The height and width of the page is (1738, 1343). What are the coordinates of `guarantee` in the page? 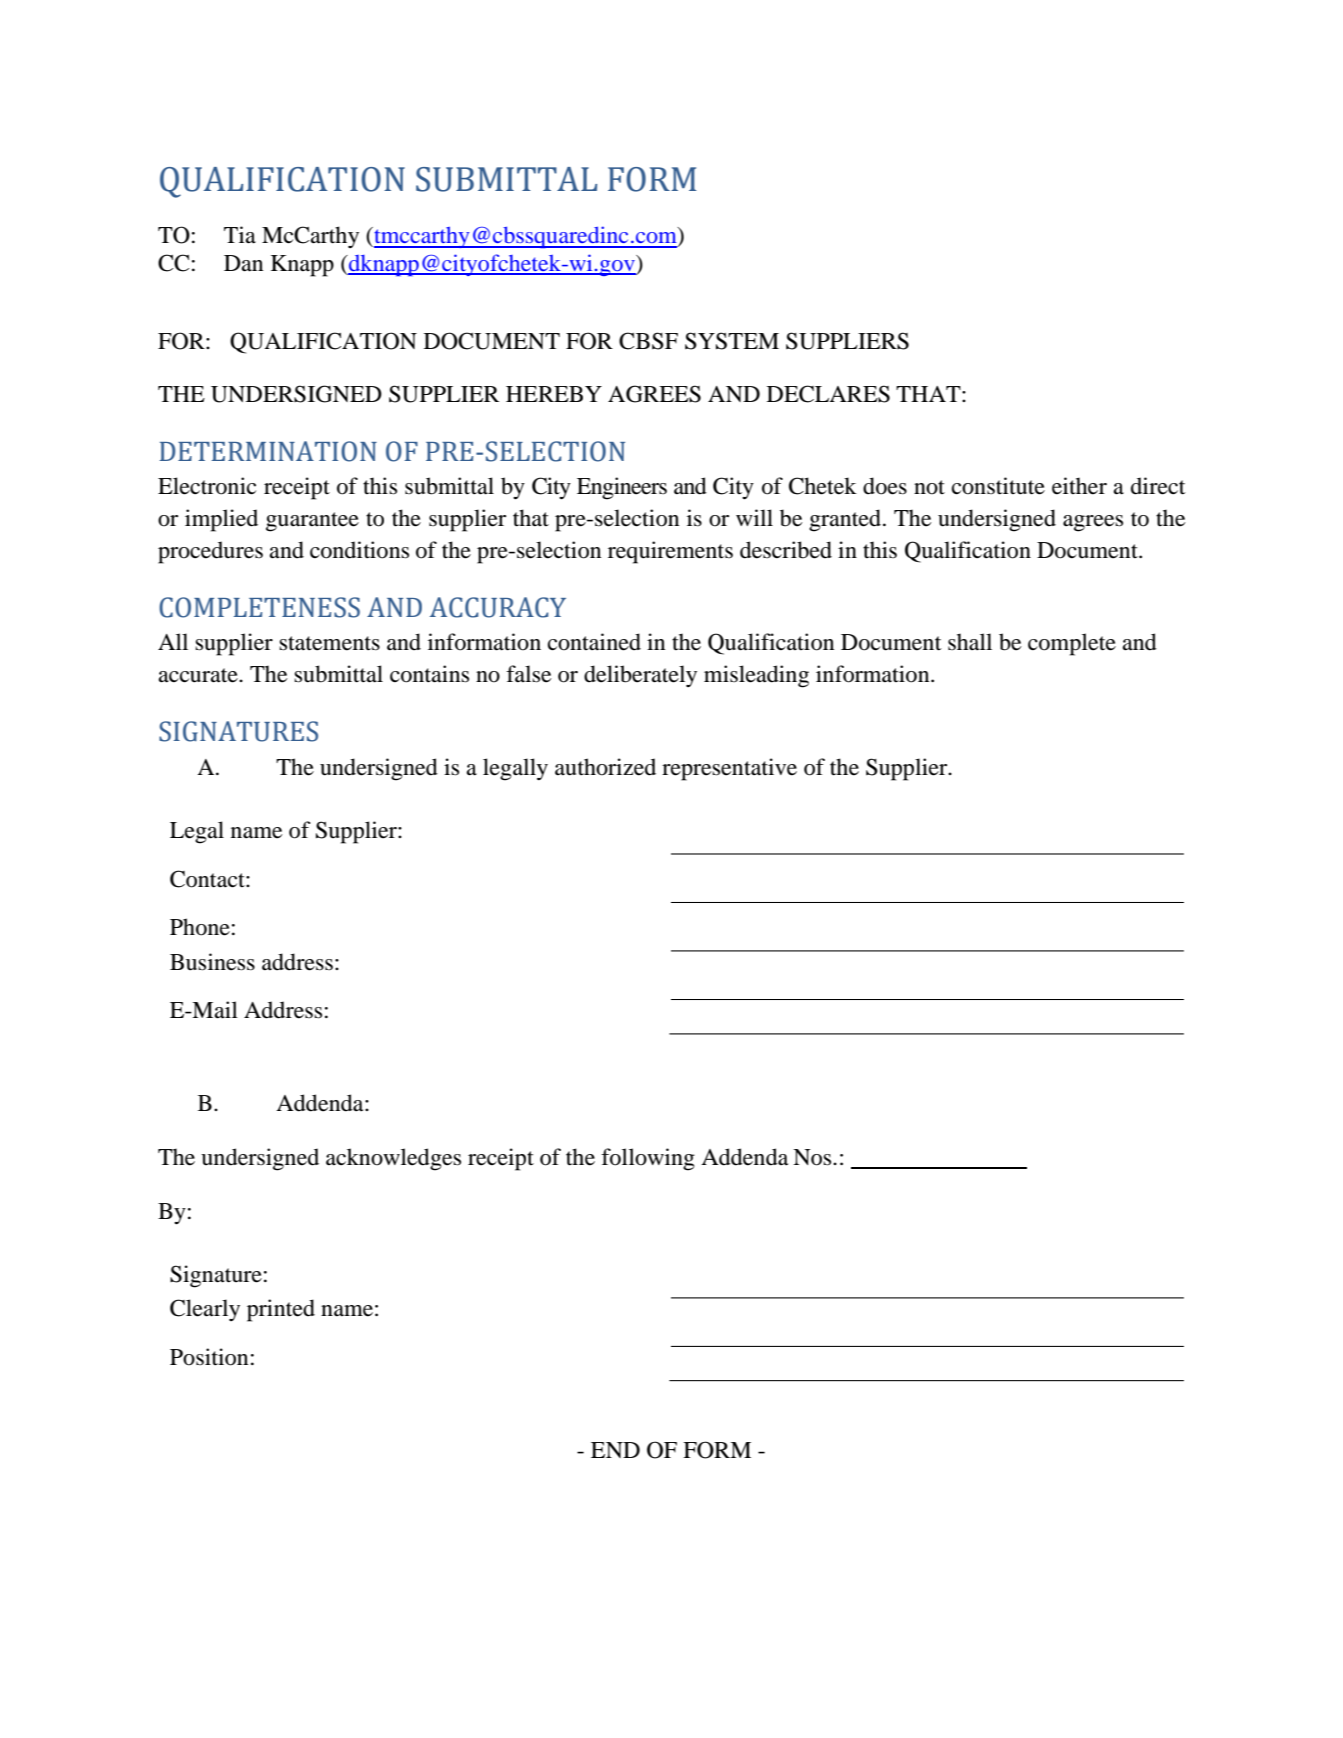 It's located at (312, 522).
